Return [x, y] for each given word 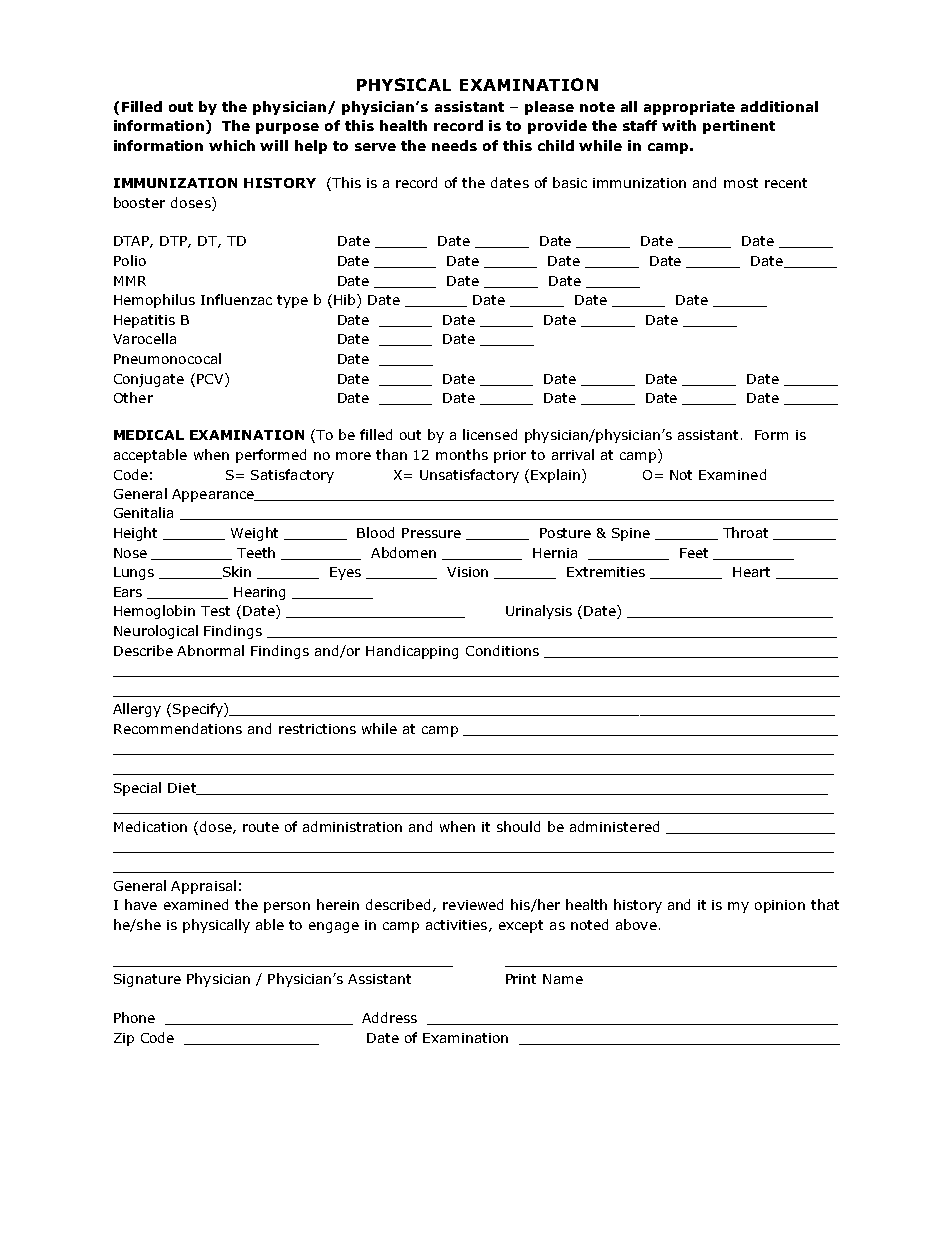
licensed [490, 434]
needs [454, 145]
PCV [211, 378]
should [518, 826]
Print [521, 979]
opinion [780, 906]
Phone [134, 1017]
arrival [573, 454]
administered [614, 826]
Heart [751, 572]
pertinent [739, 127]
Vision [467, 572]
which [232, 145]
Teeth [256, 552]
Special [137, 789]
